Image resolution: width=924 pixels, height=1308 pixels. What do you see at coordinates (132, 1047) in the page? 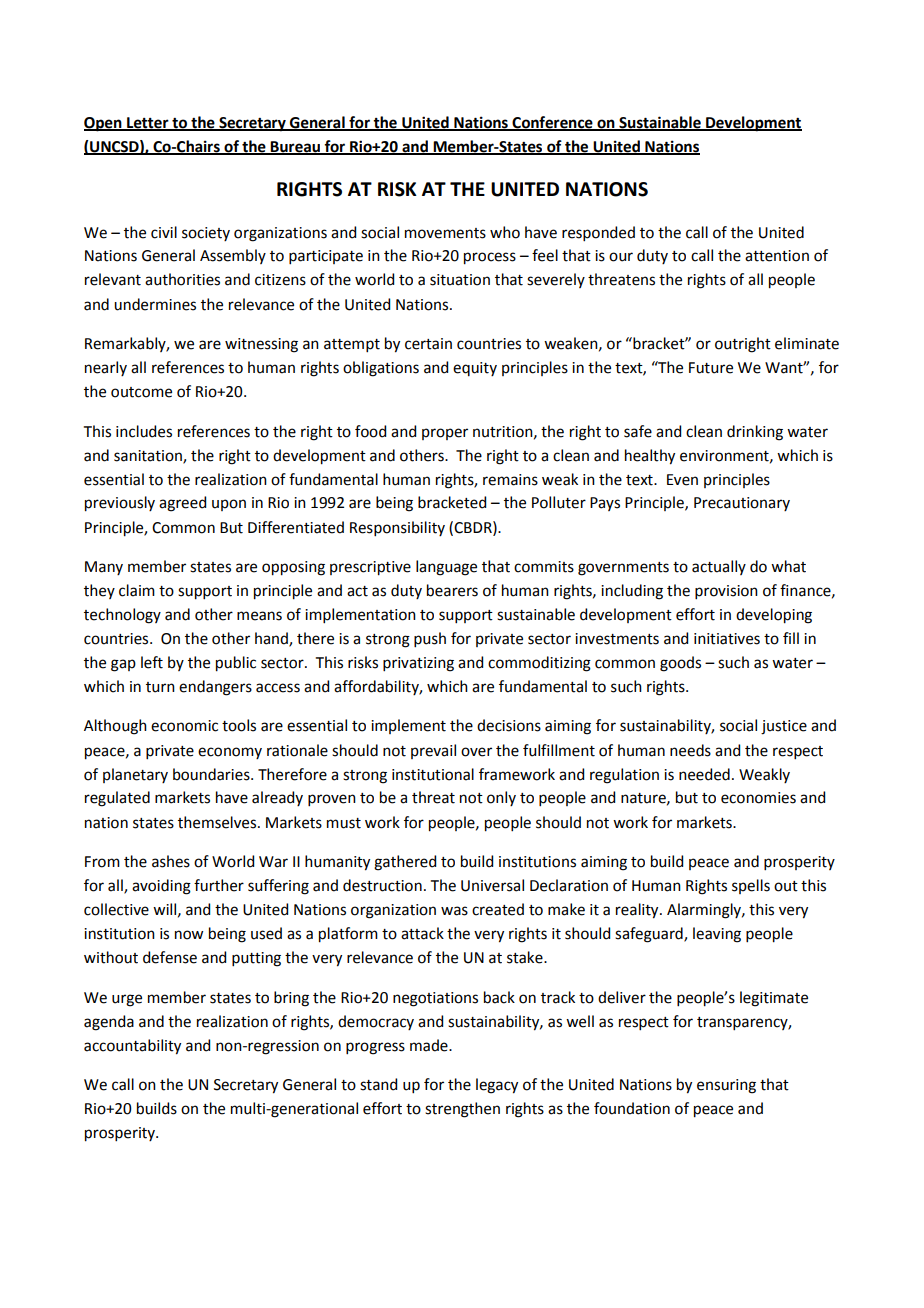
I see `accountability` at bounding box center [132, 1047].
